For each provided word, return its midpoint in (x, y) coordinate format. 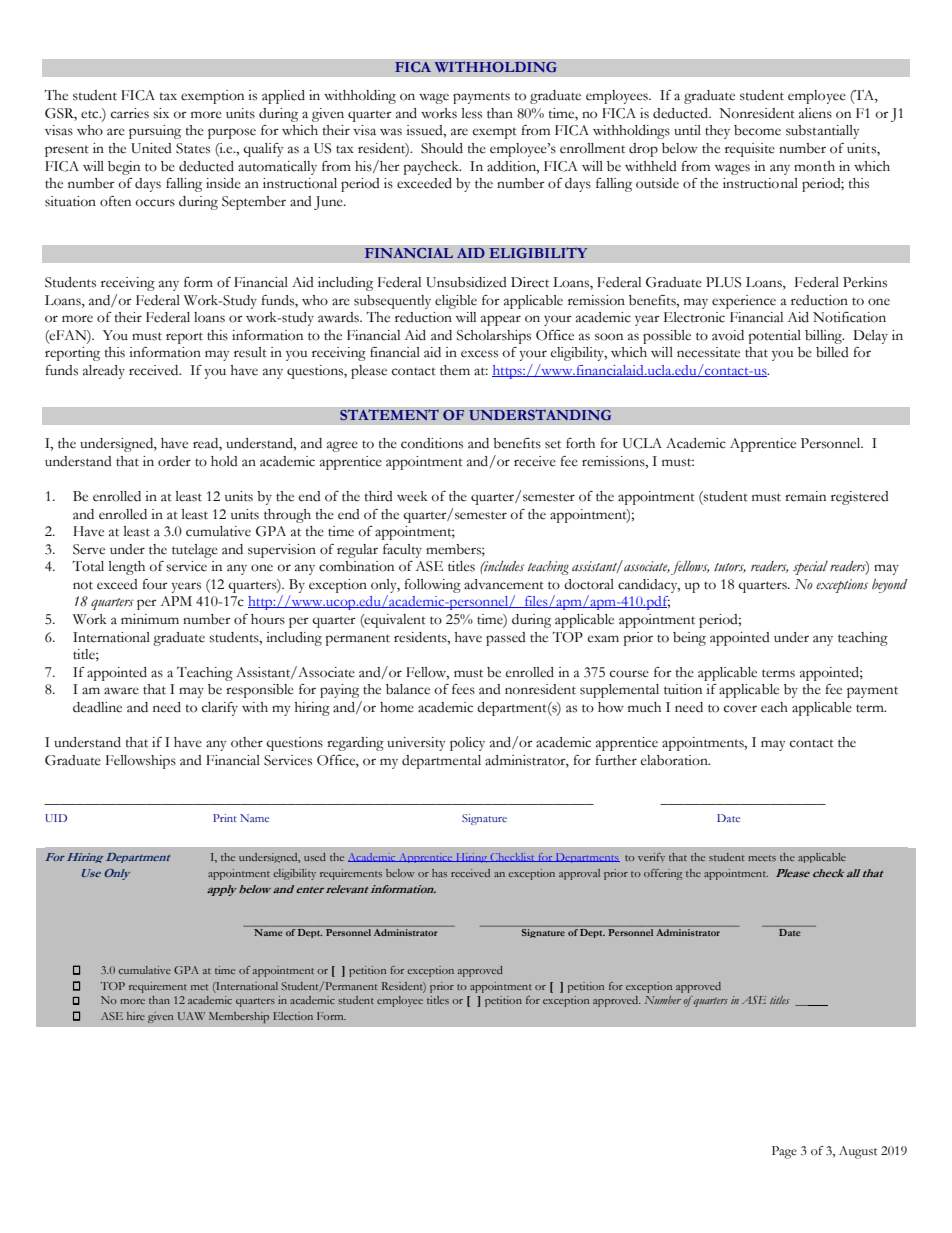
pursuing (155, 132)
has (439, 873)
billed (832, 352)
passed (506, 639)
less (472, 113)
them (455, 370)
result (250, 352)
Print (225, 818)
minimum (150, 619)
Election (293, 1016)
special (810, 568)
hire (136, 1016)
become (757, 130)
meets (762, 858)
